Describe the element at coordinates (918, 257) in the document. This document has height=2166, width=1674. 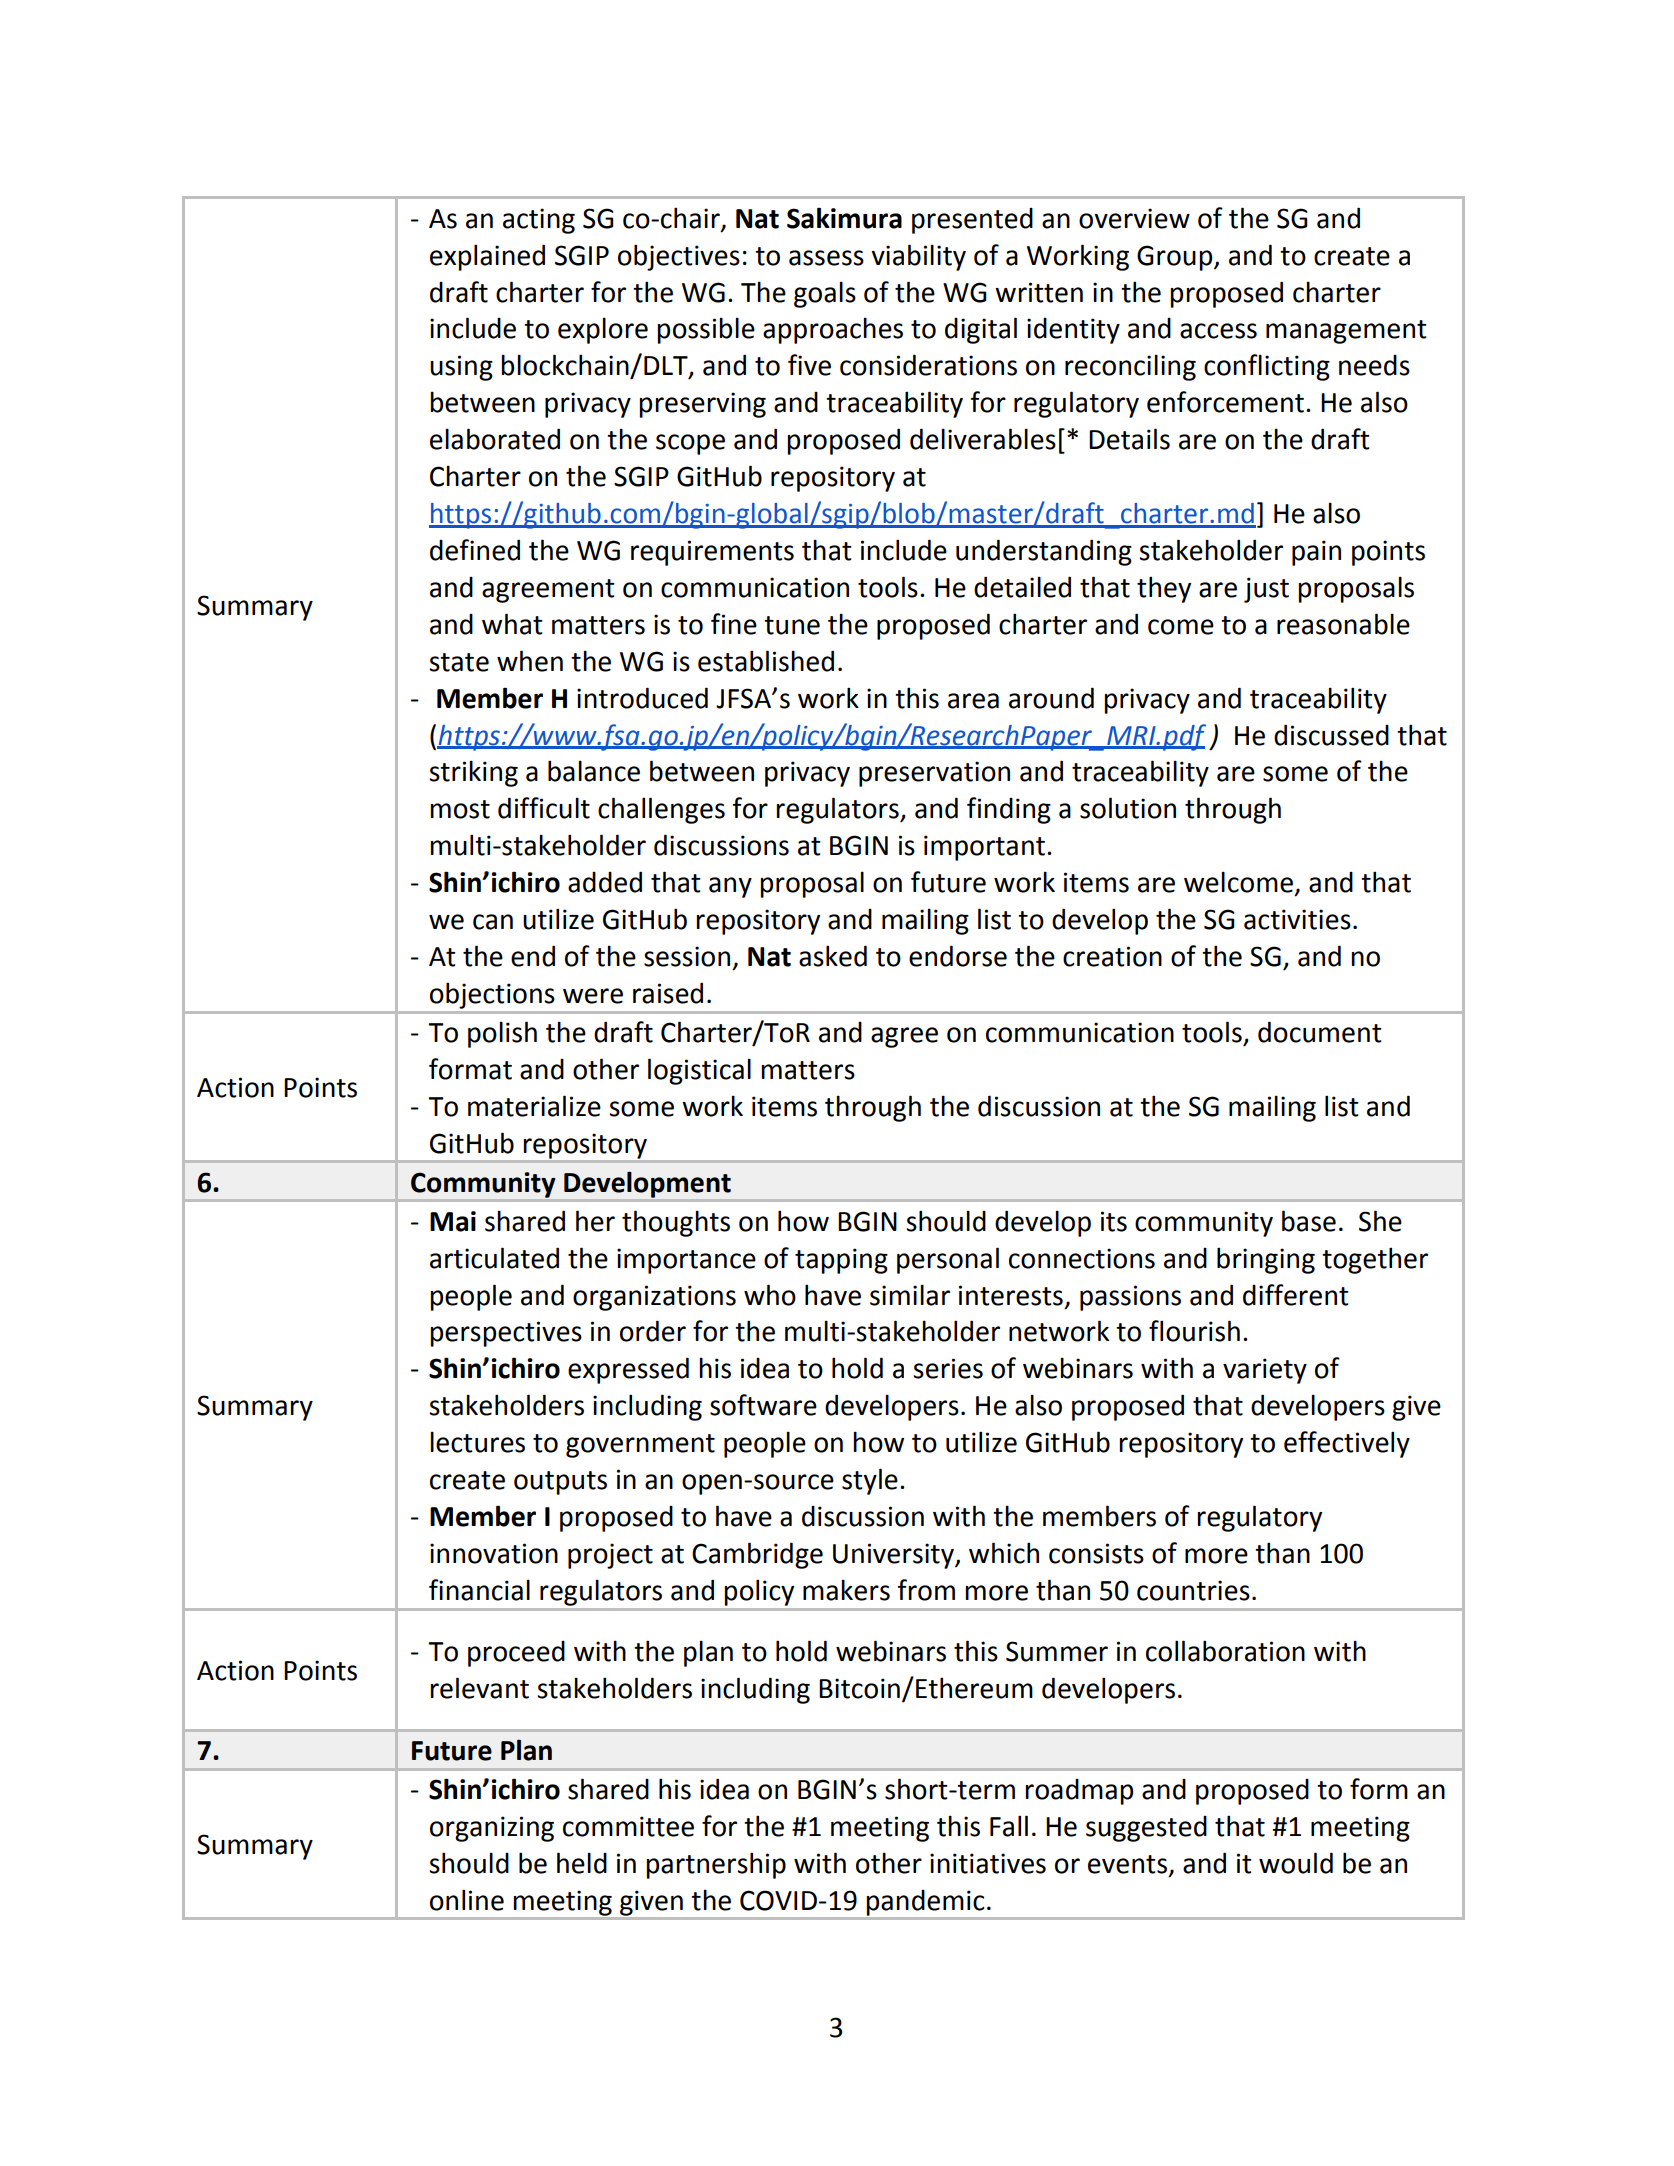
I see `viability` at that location.
